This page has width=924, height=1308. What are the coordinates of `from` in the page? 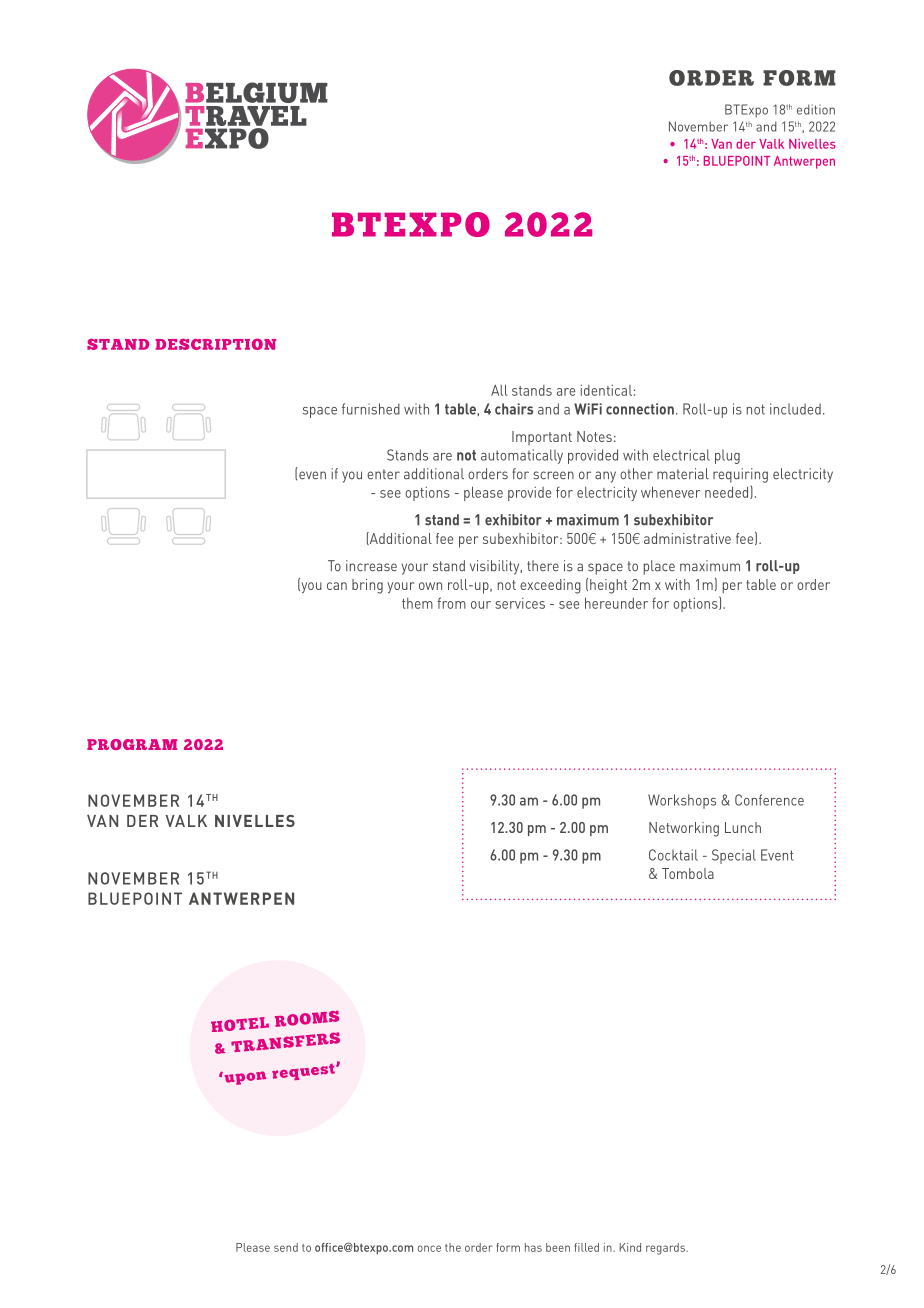 It's located at (451, 603).
